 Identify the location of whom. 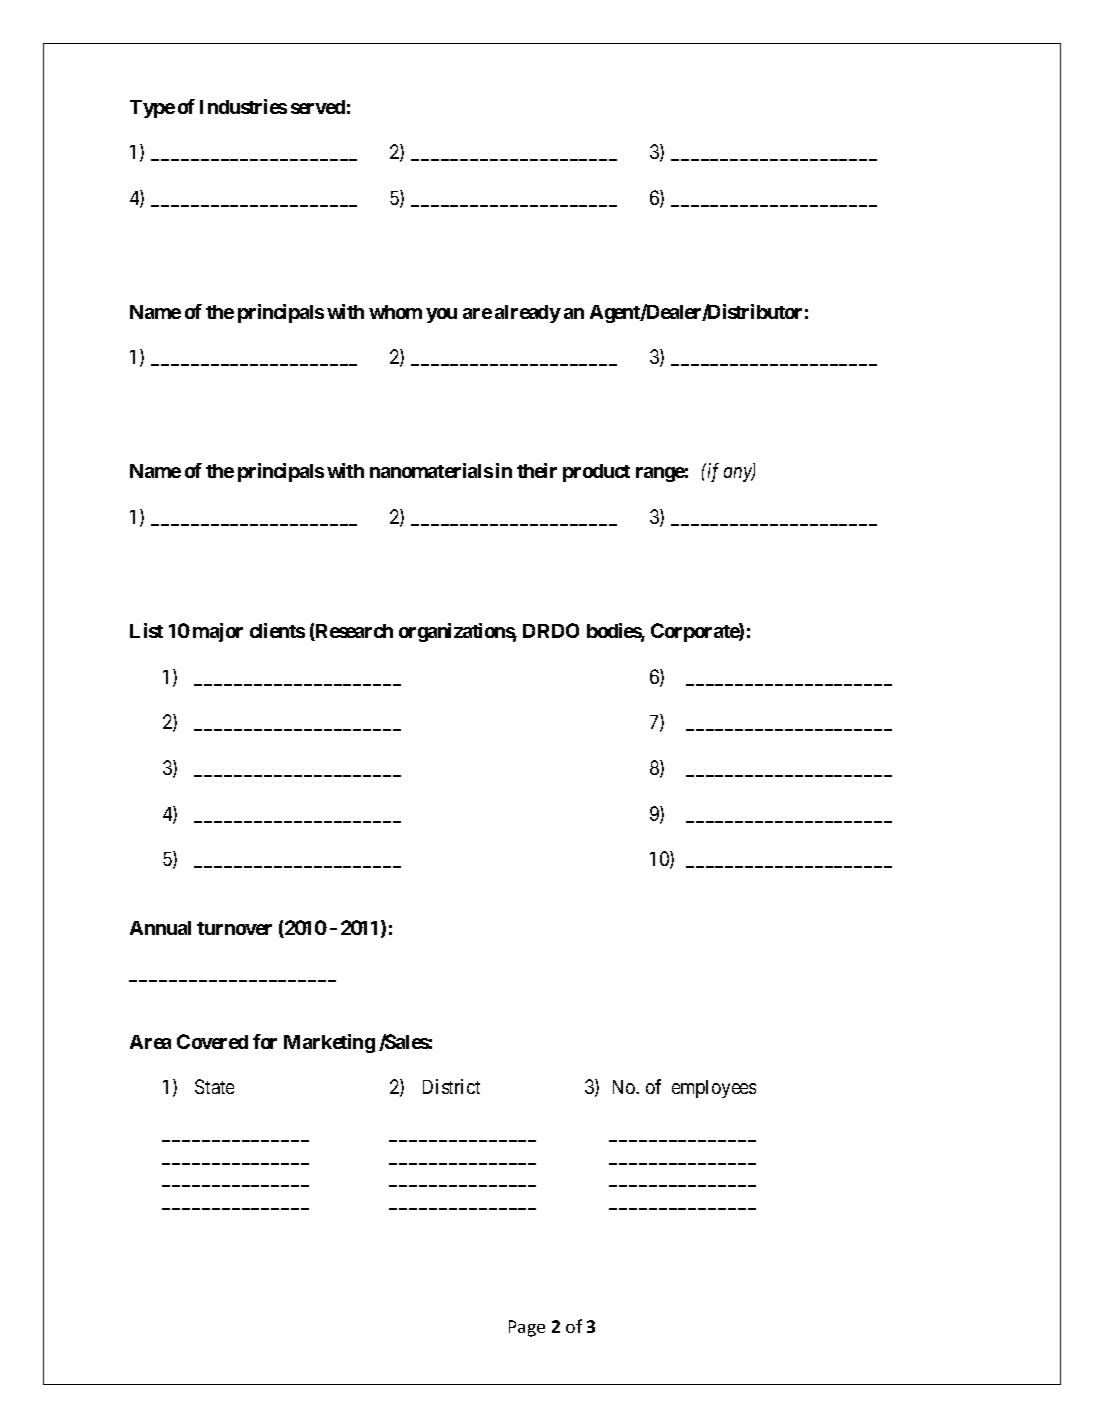
(395, 312).
